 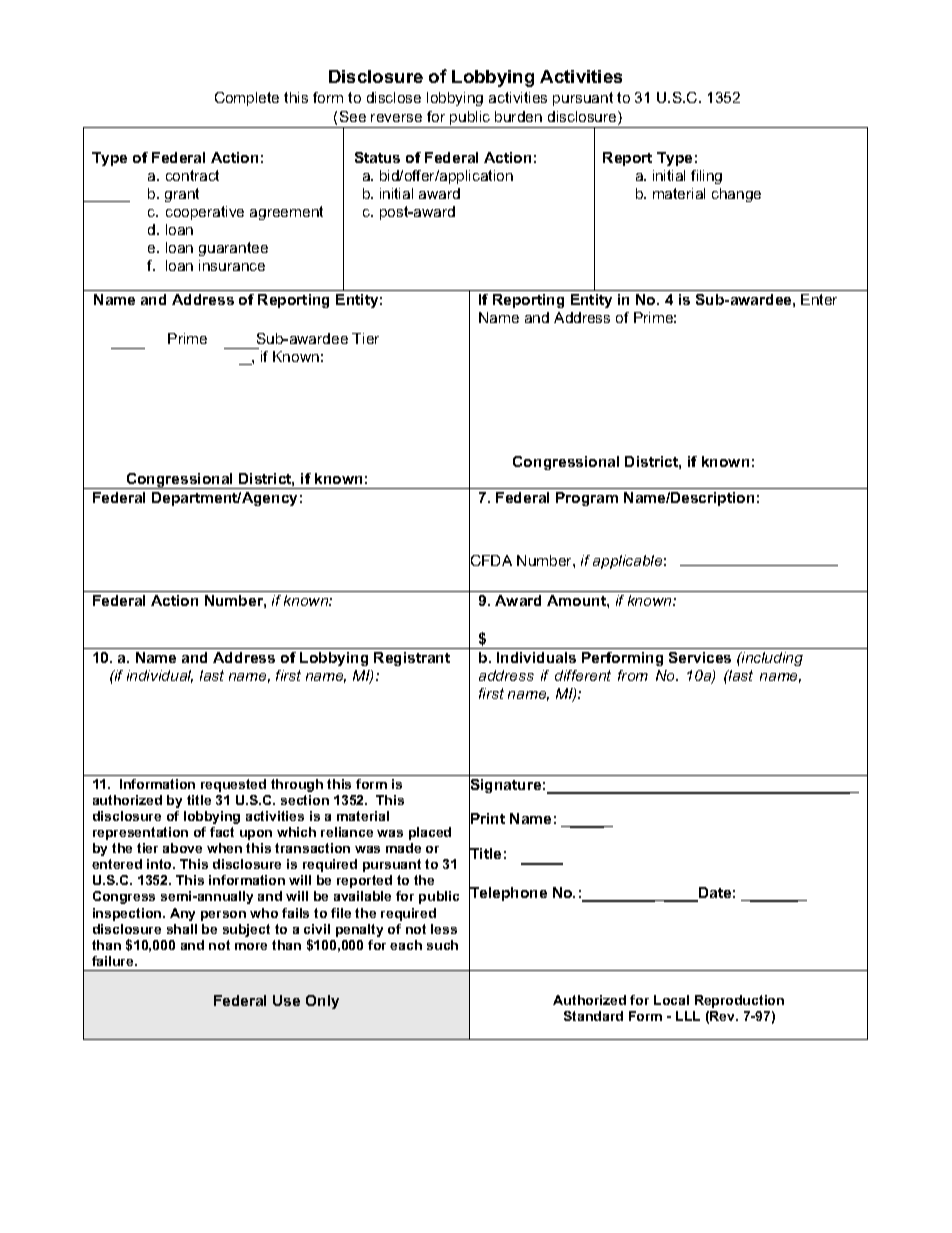 What do you see at coordinates (305, 800) in the image?
I see `section` at bounding box center [305, 800].
